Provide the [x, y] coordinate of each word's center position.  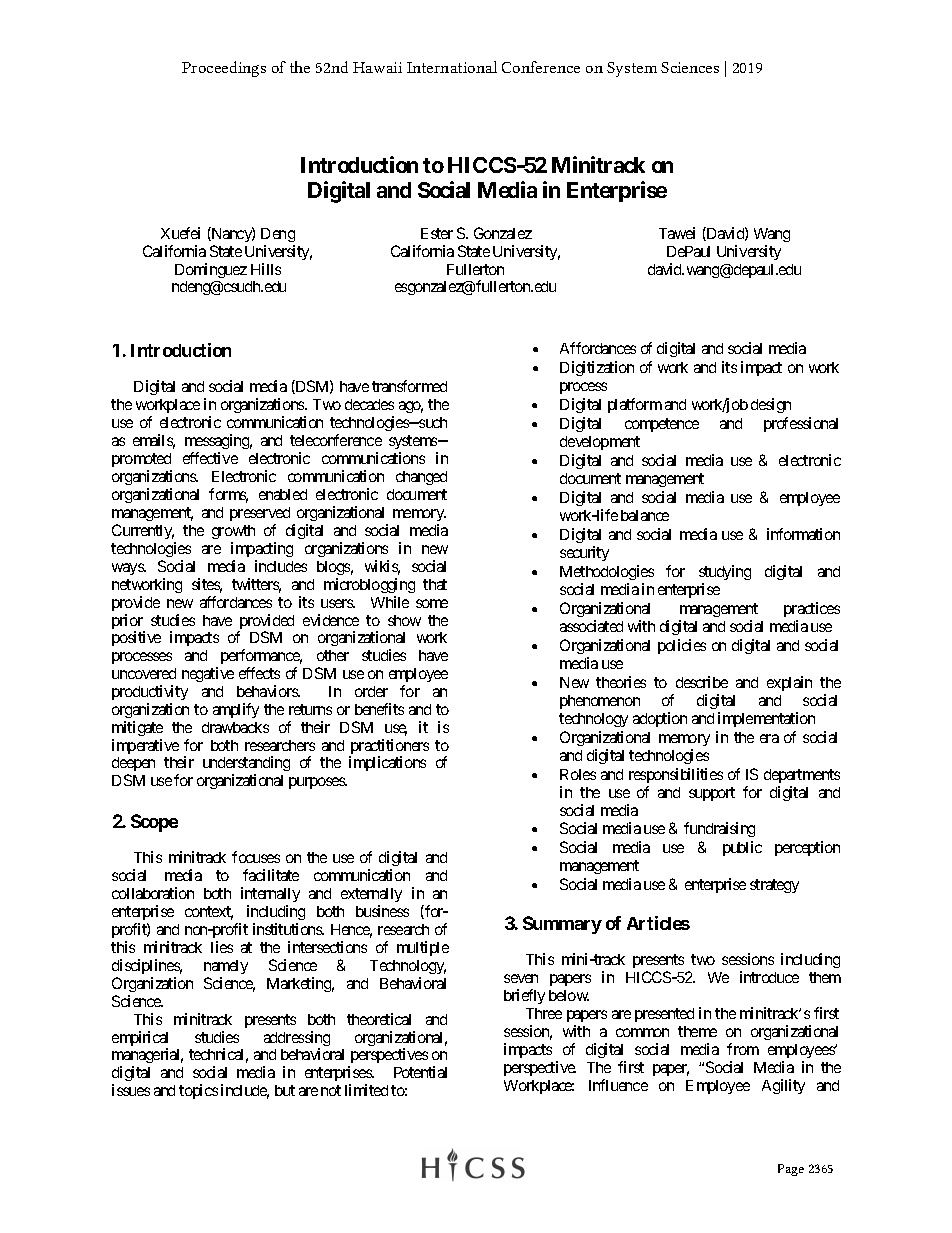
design [771, 405]
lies [222, 947]
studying [725, 572]
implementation [766, 719]
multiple [423, 948]
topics [198, 1091]
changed [421, 478]
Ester [437, 233]
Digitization [597, 368]
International [452, 67]
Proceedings [224, 69]
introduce [769, 977]
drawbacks [235, 727]
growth [233, 532]
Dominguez [211, 270]
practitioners [389, 748]
